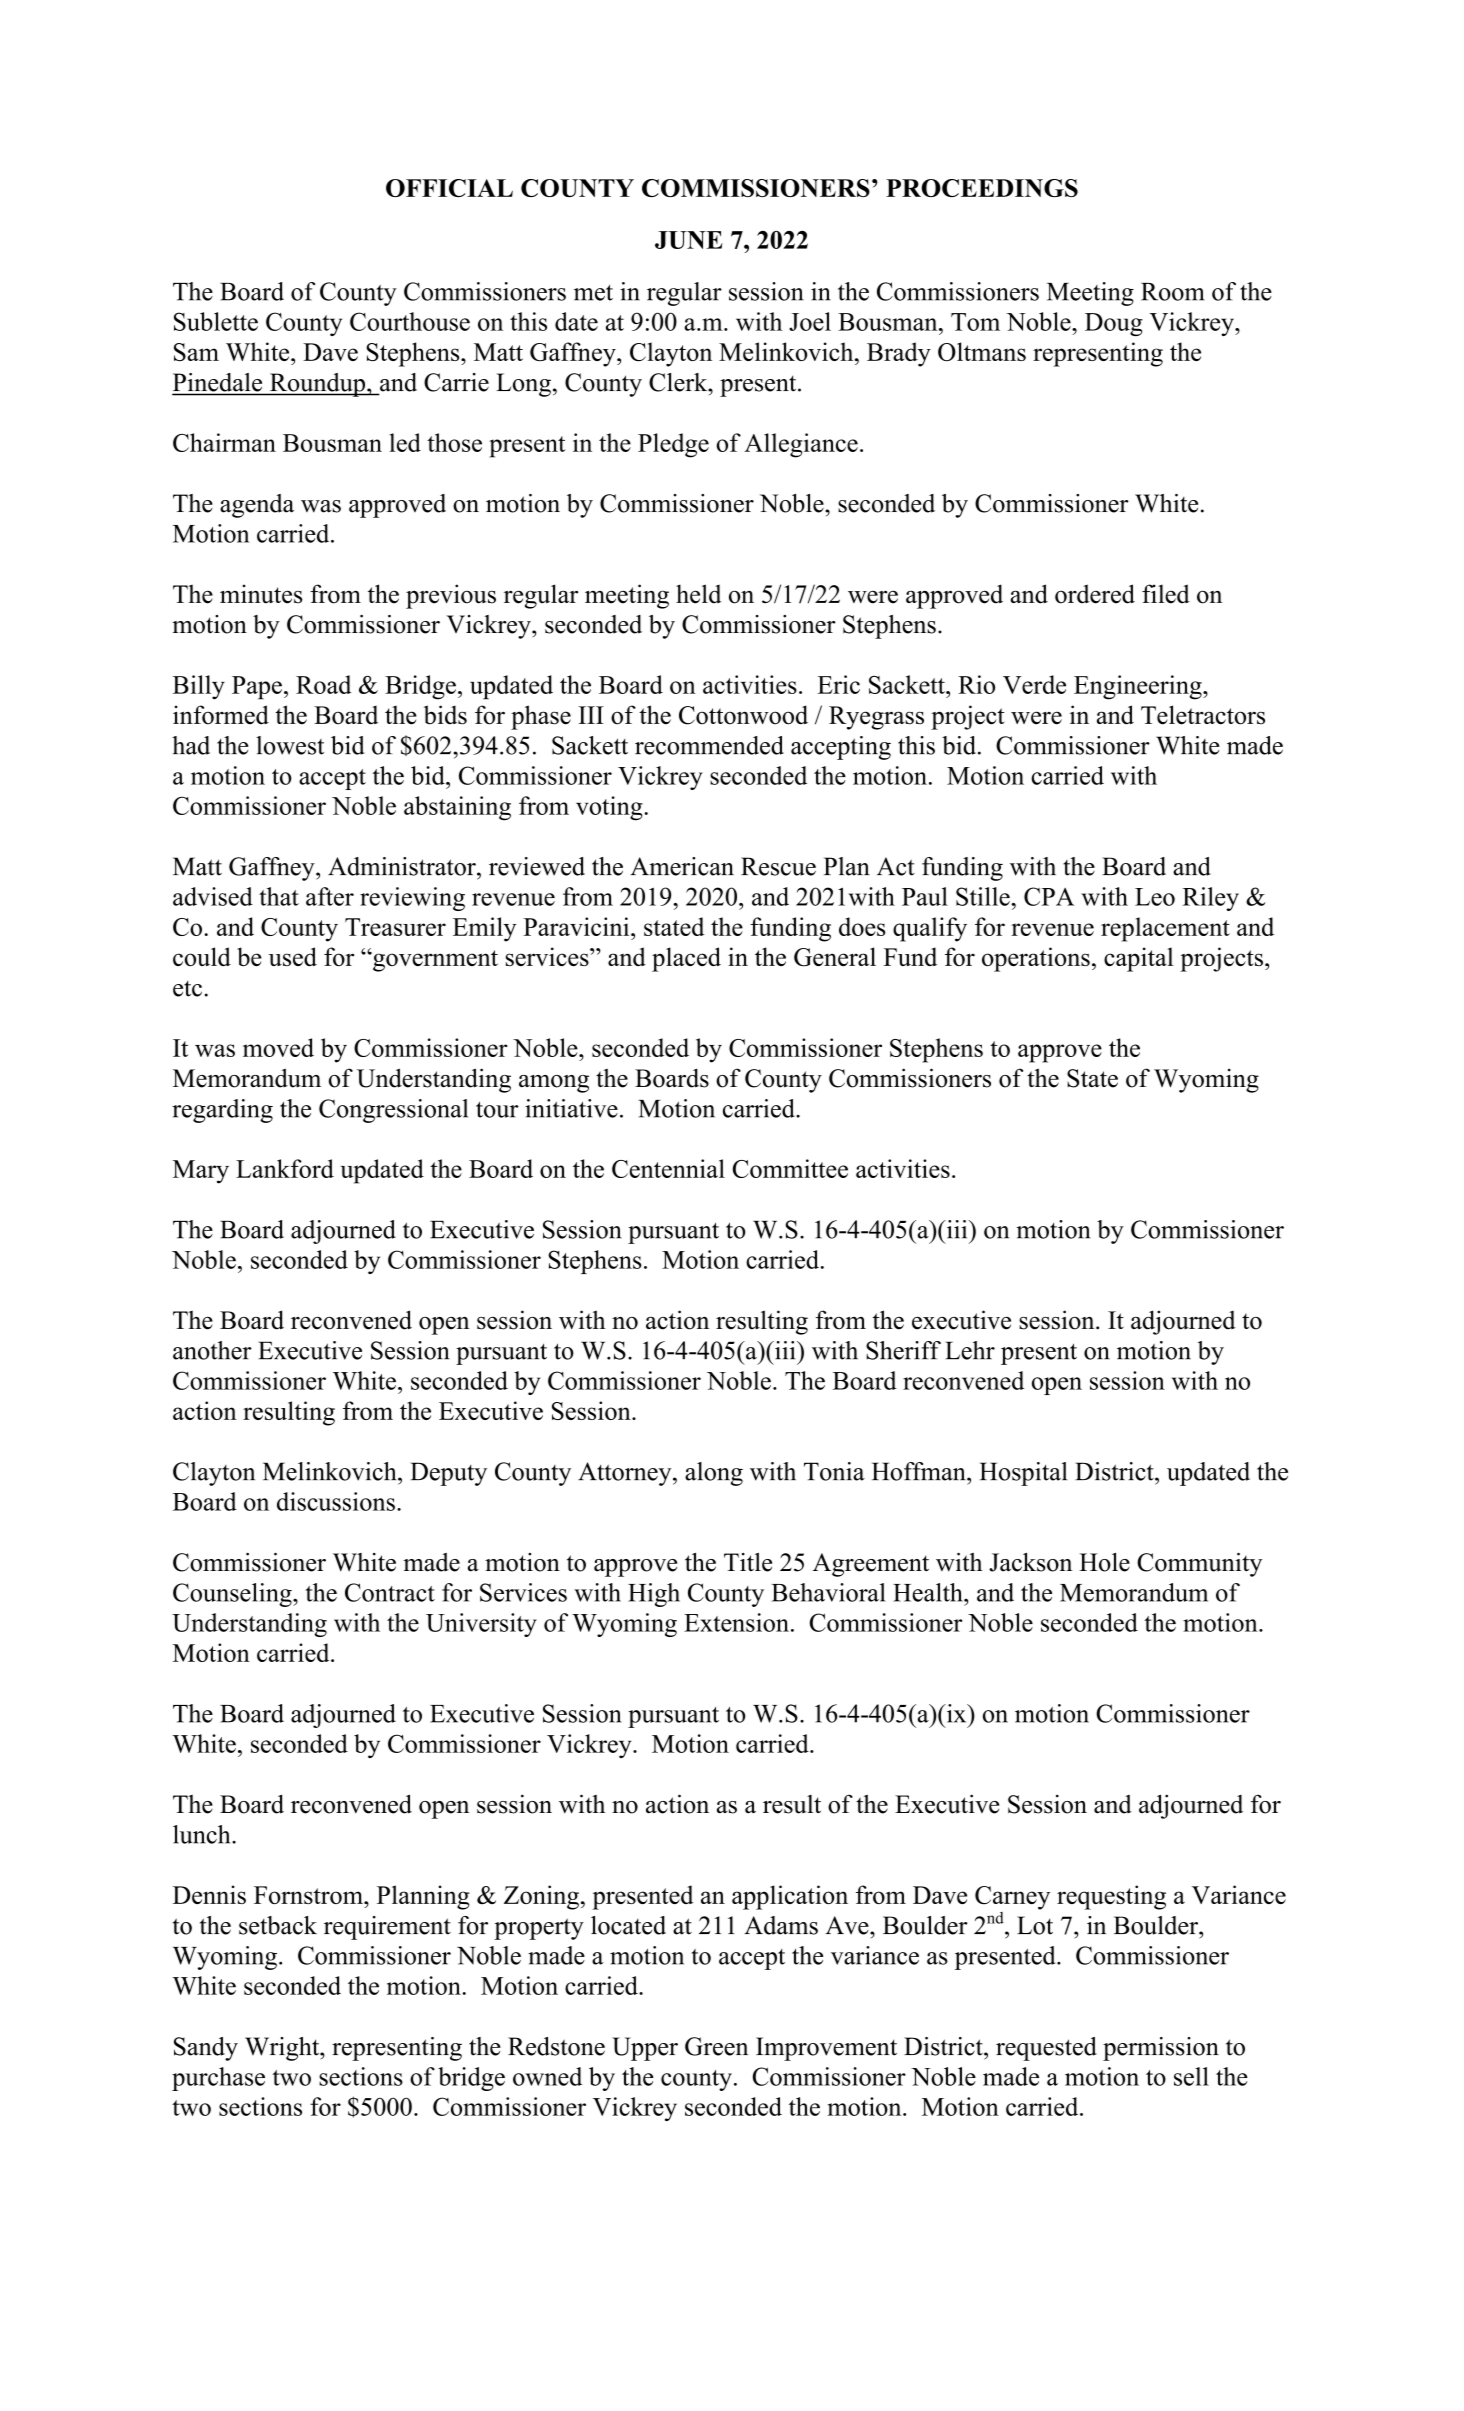  Describe the element at coordinates (686, 959) in the document. I see `placed` at that location.
